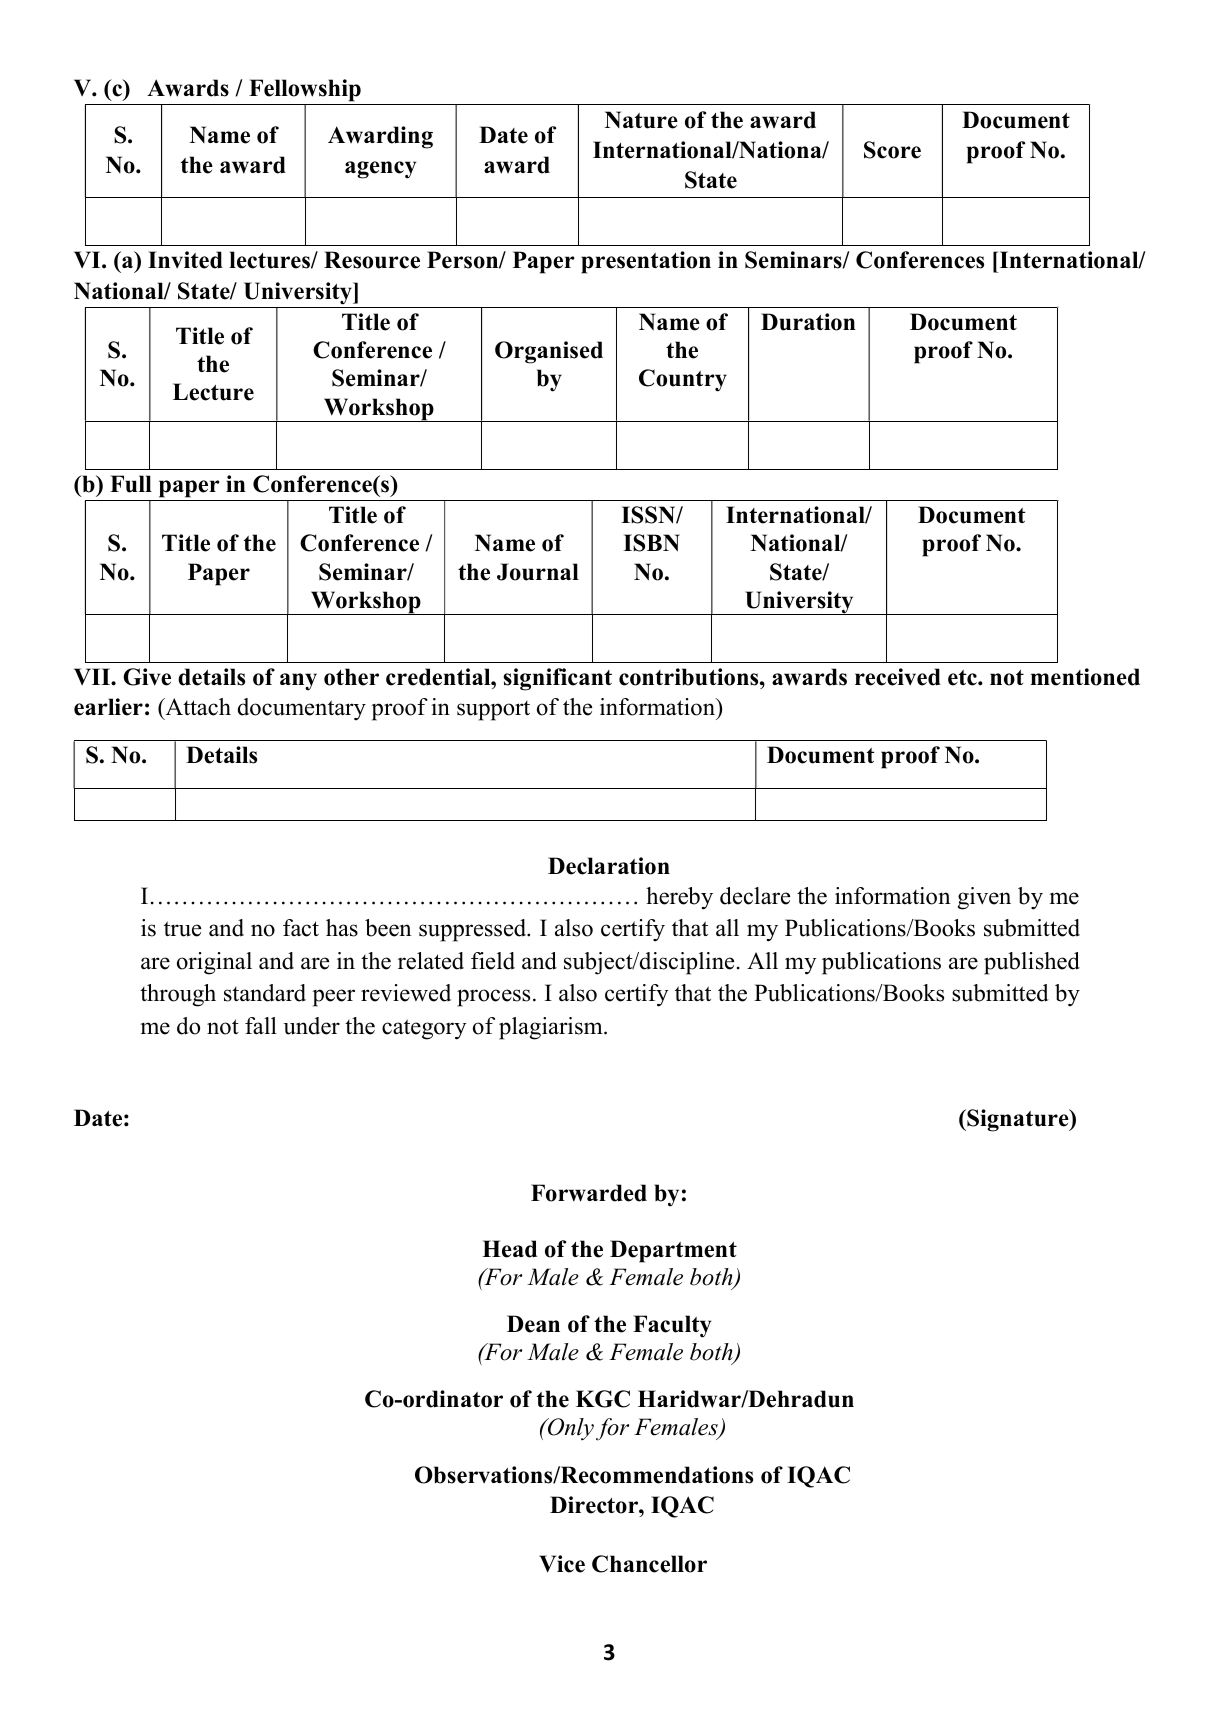 The width and height of the document is (1219, 1724). I want to click on Invited, so click(185, 260).
